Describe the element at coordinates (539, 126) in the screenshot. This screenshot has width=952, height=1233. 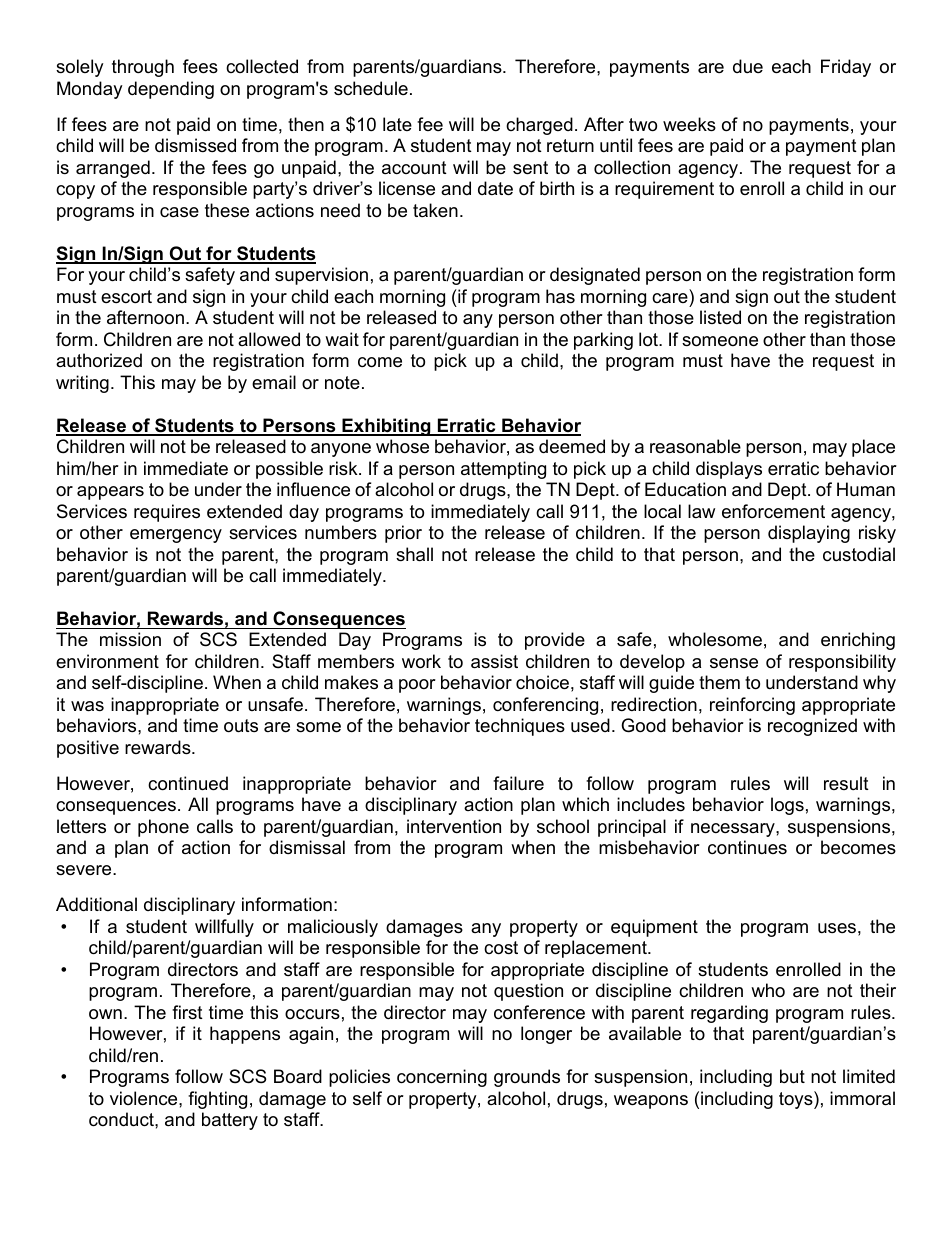
I see `charged` at that location.
